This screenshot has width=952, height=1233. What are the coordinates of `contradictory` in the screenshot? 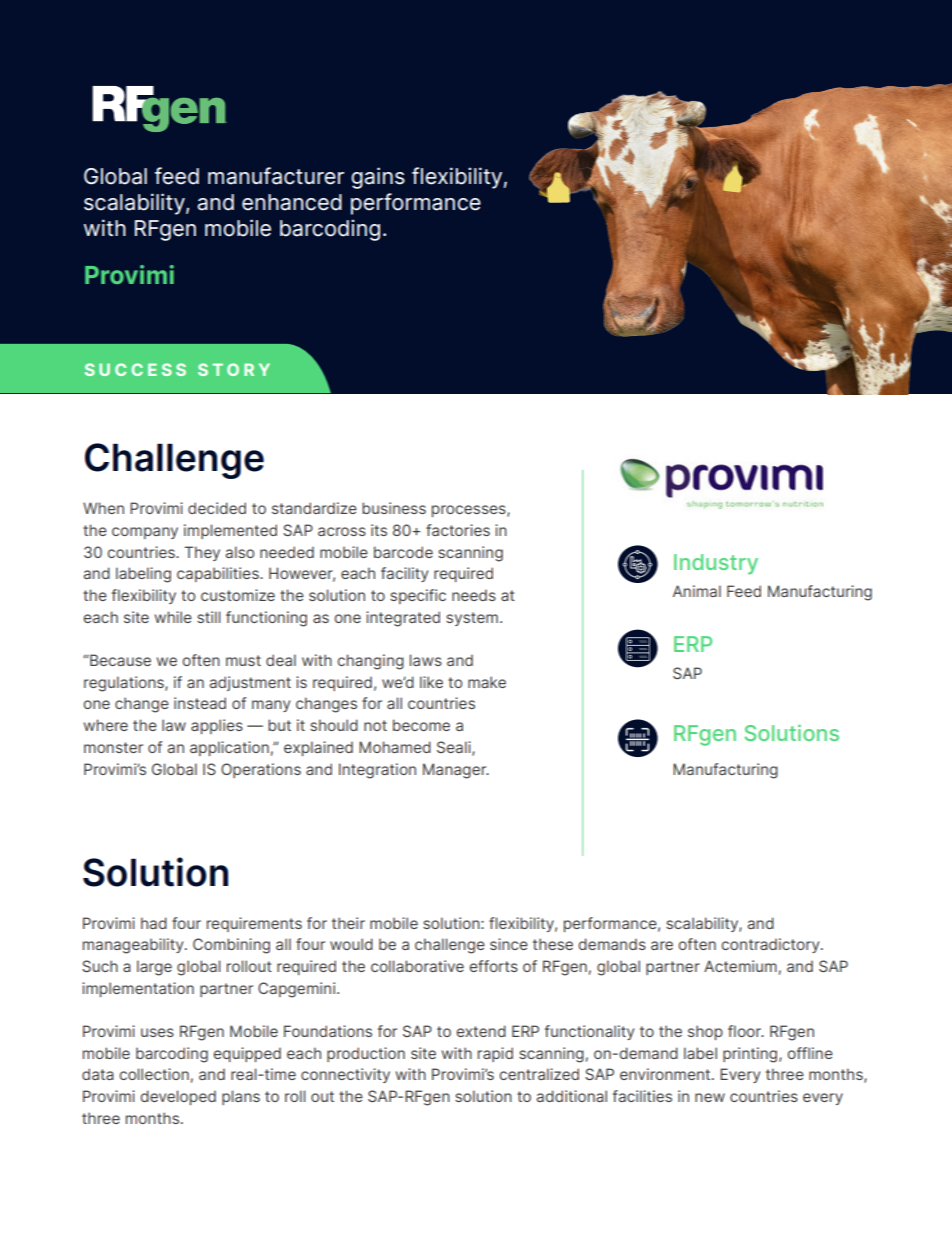 It's located at (771, 945).
